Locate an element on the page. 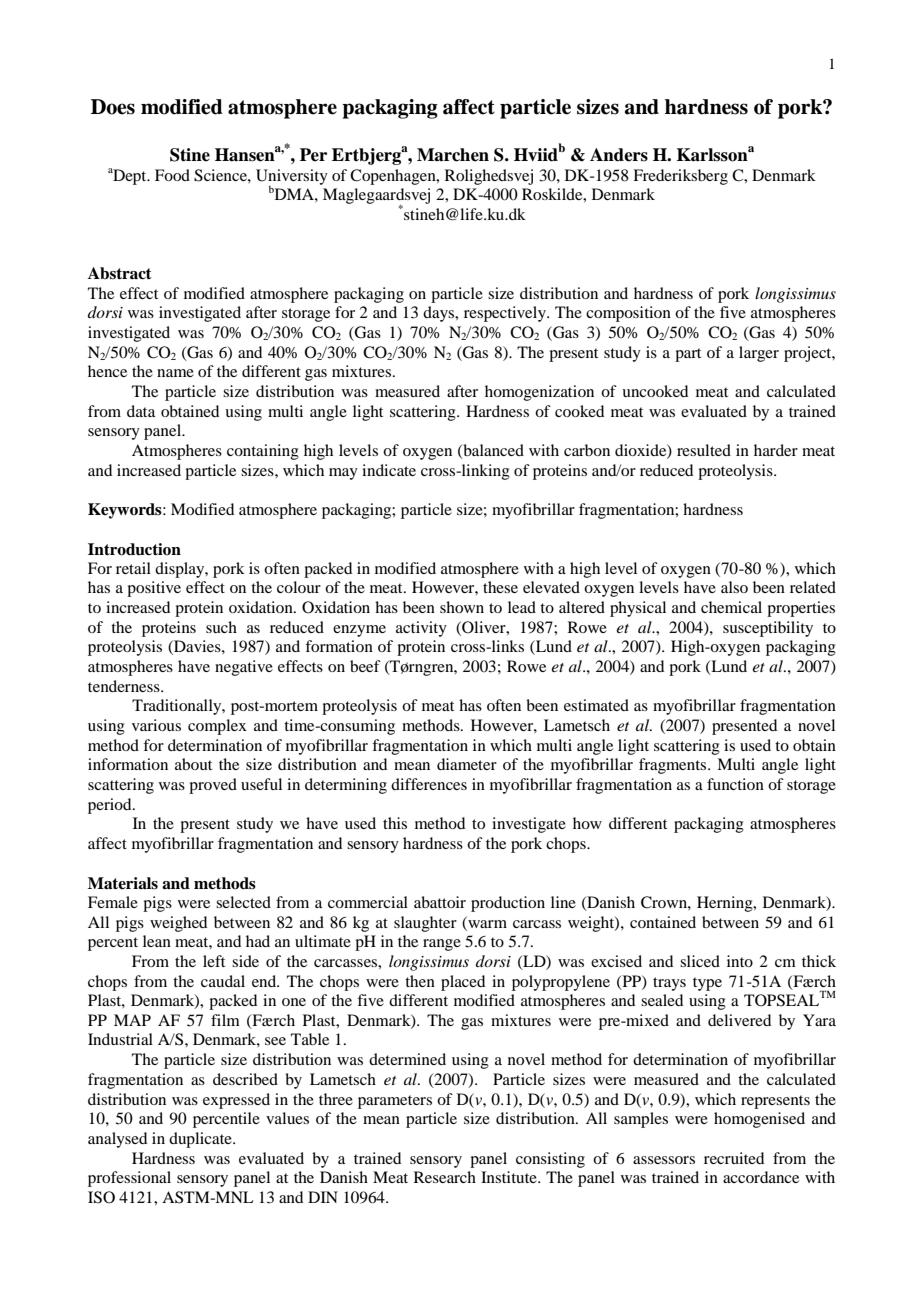 The width and height of the document is (924, 1308). Anders is located at coordinates (619, 155).
